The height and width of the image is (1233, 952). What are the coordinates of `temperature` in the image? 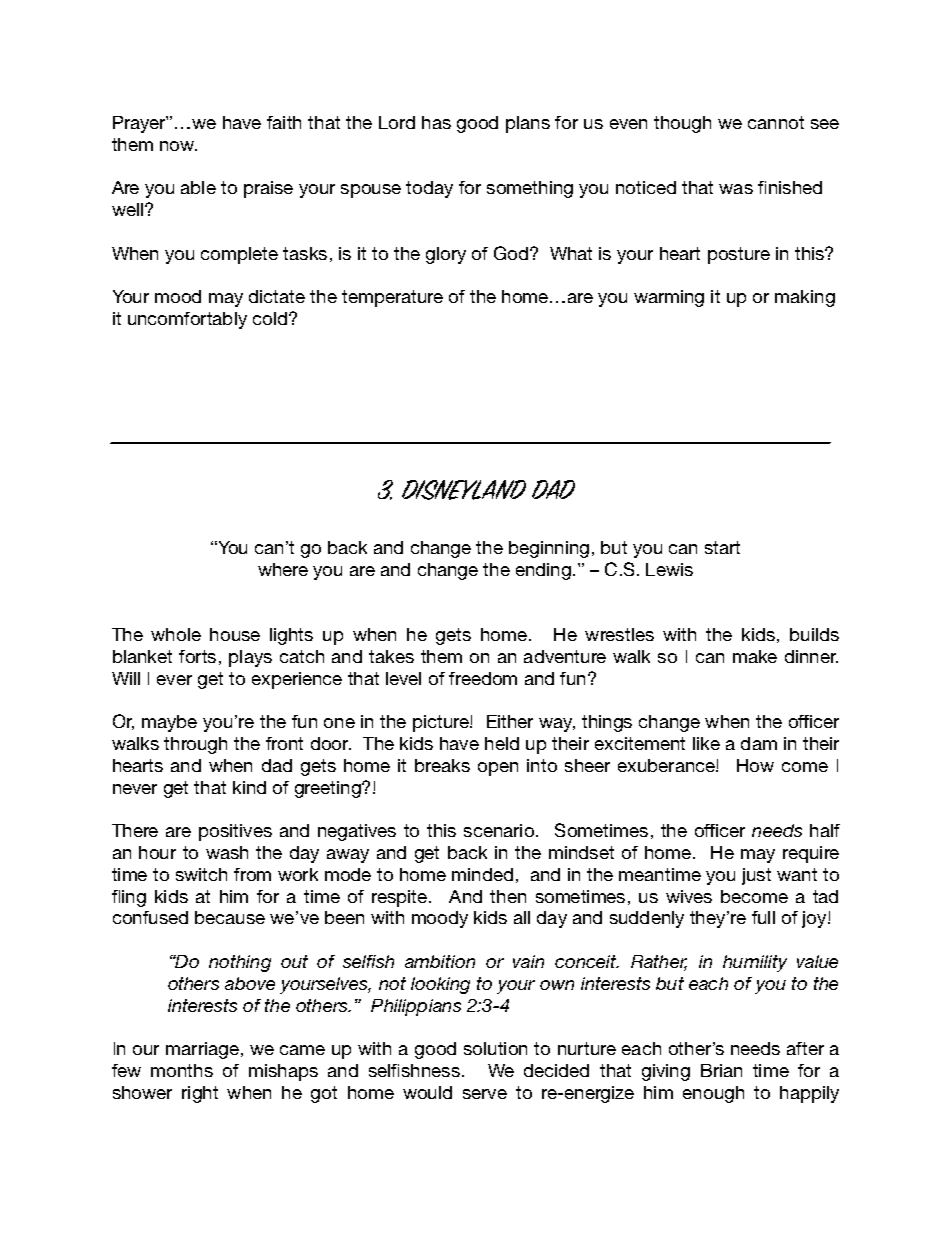 It's located at (392, 298).
